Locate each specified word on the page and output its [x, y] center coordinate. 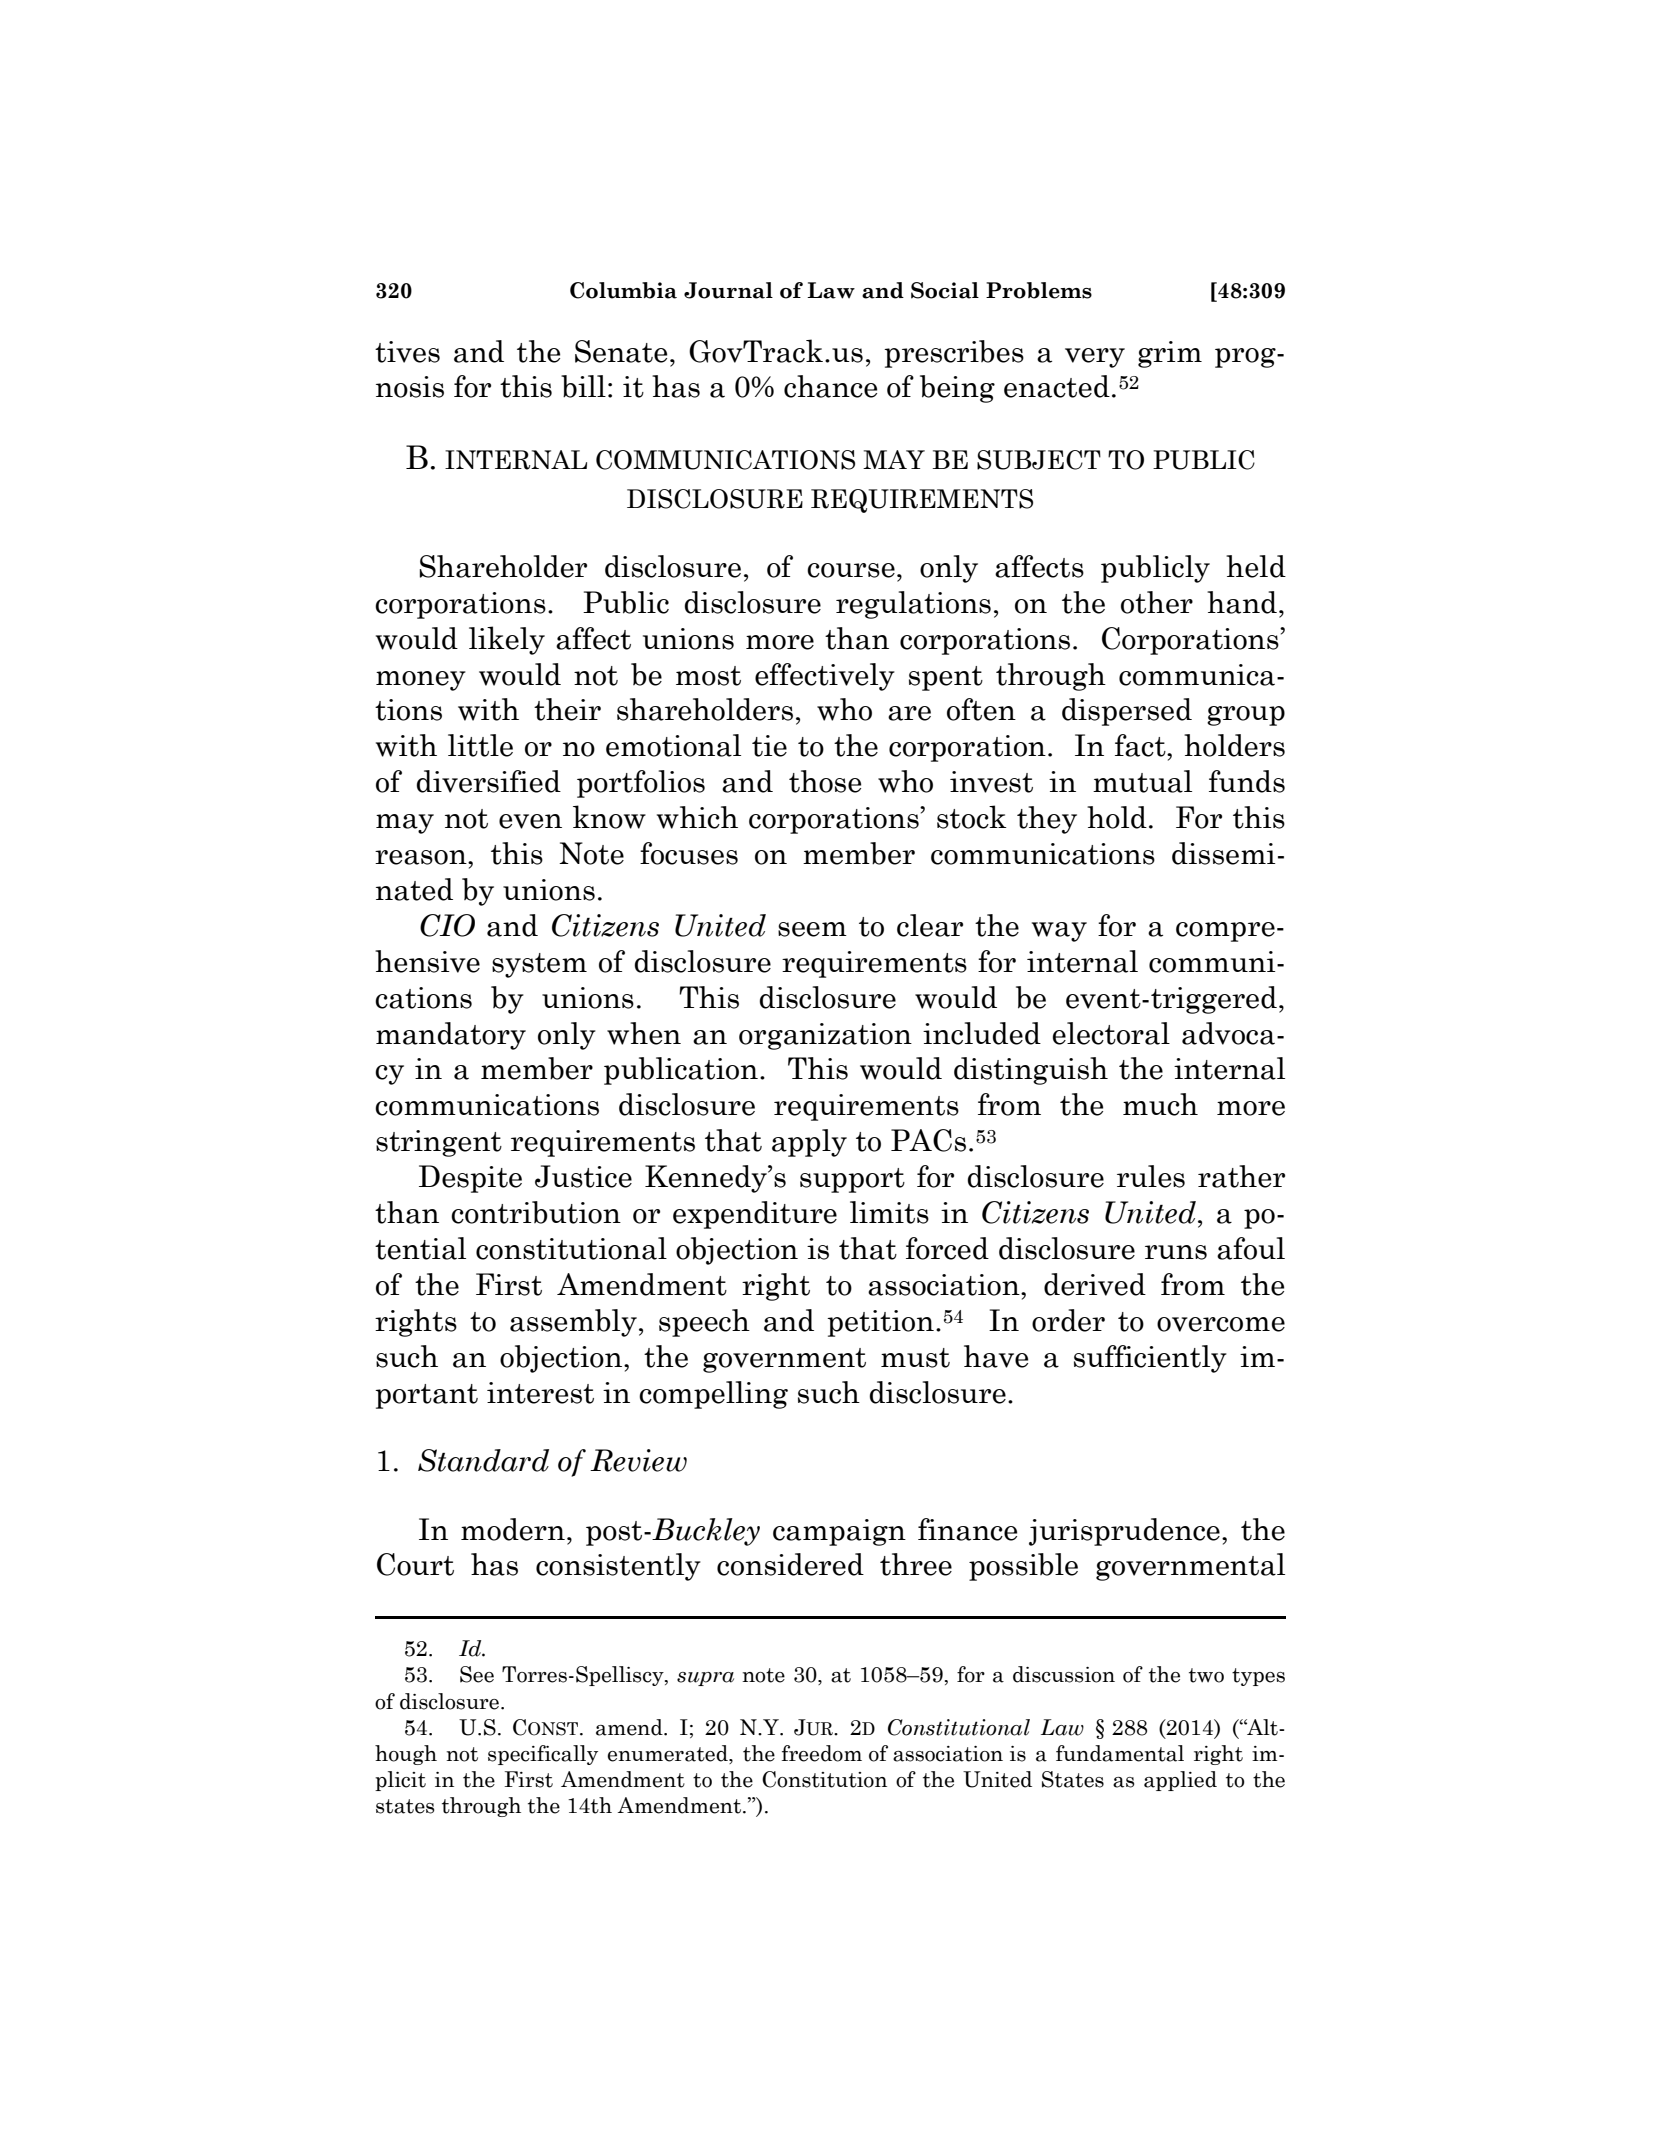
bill [583, 386]
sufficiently [1150, 1359]
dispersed [1127, 712]
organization [825, 1036]
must [915, 1358]
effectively [825, 677]
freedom [822, 1753]
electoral [1111, 1033]
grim [1170, 354]
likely [507, 640]
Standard [483, 1460]
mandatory [451, 1036]
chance [830, 386]
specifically [543, 1755]
